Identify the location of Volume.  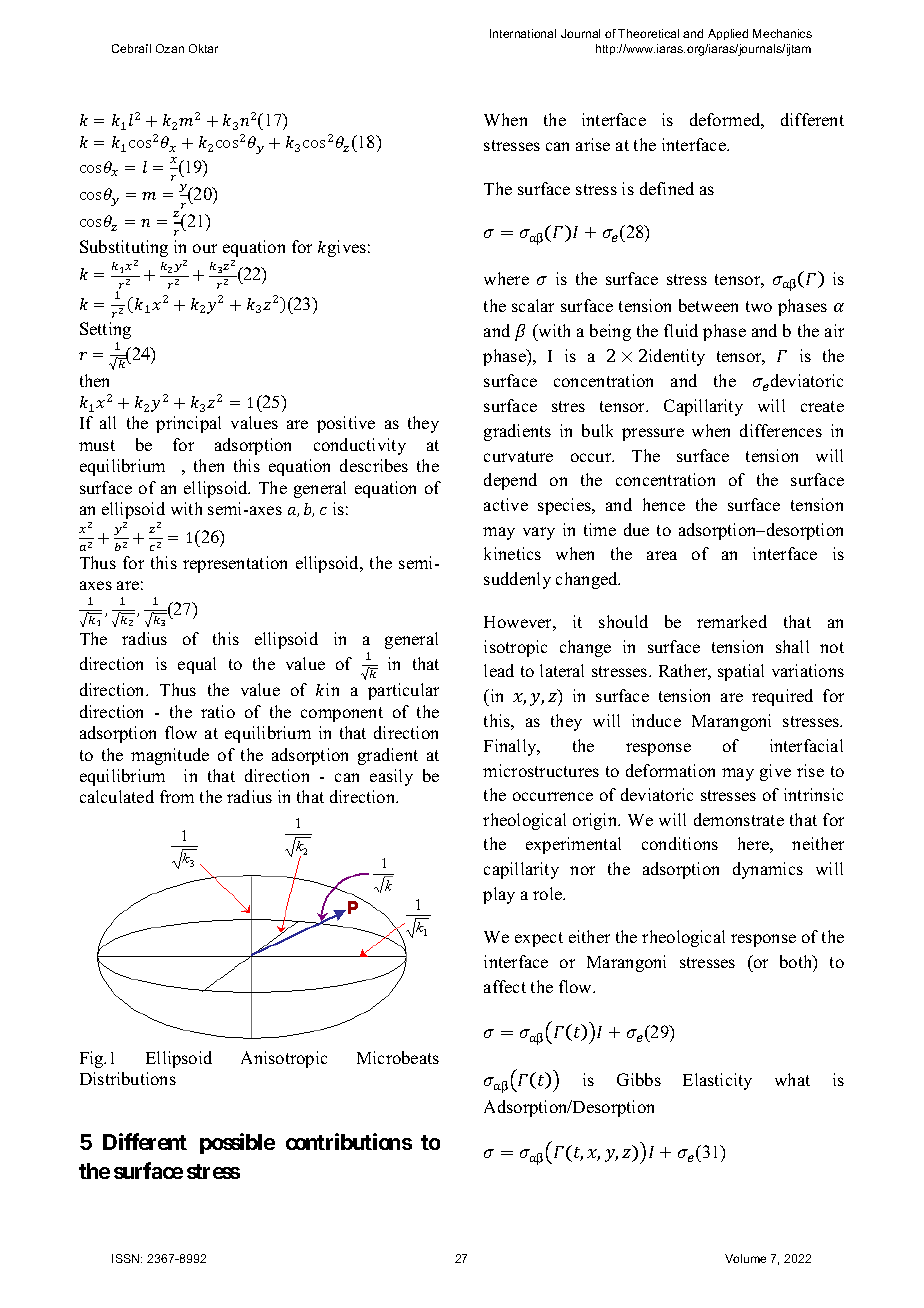
(745, 1258).
